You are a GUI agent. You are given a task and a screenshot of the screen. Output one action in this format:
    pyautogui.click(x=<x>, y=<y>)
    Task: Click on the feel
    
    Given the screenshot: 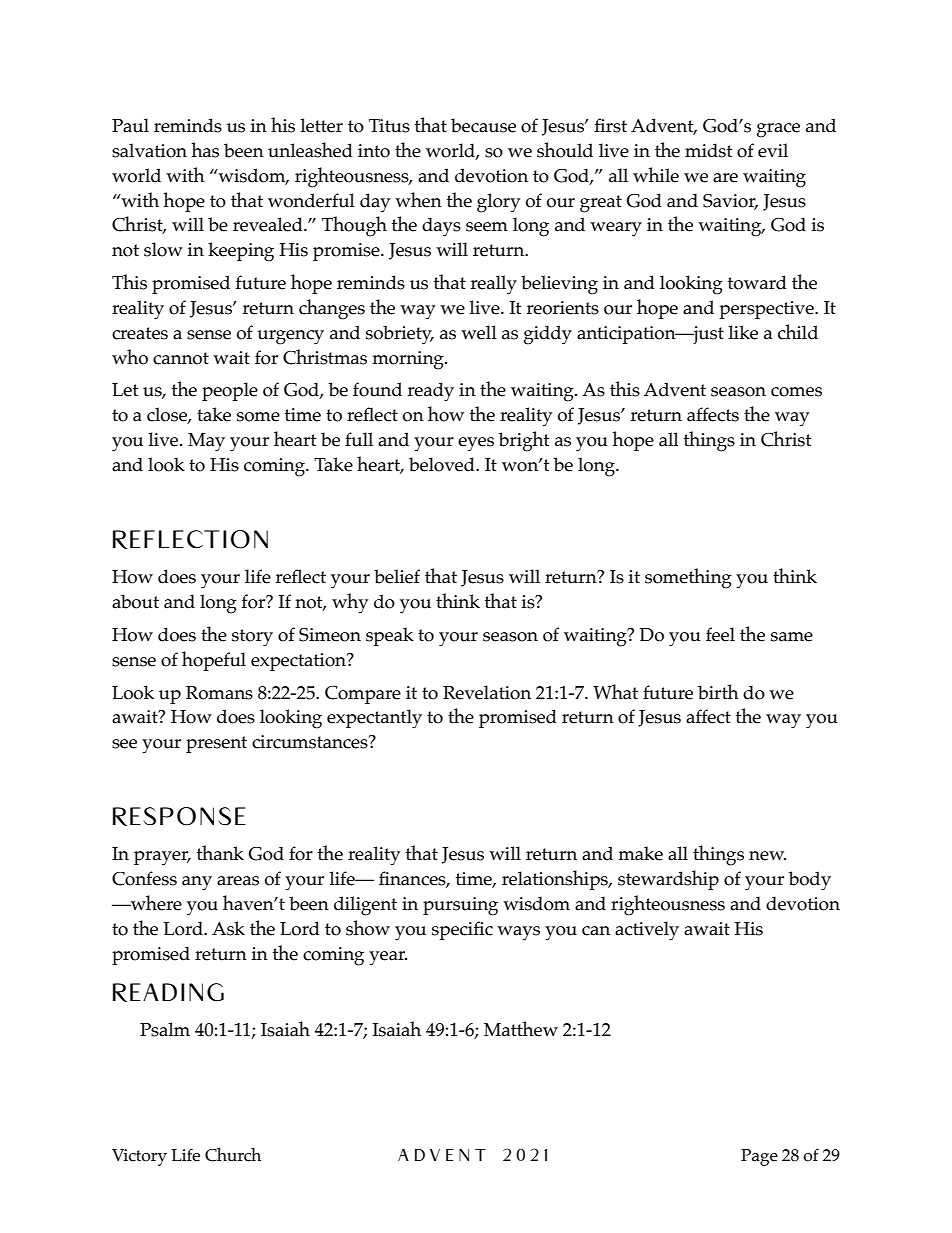 What is the action you would take?
    pyautogui.click(x=720, y=634)
